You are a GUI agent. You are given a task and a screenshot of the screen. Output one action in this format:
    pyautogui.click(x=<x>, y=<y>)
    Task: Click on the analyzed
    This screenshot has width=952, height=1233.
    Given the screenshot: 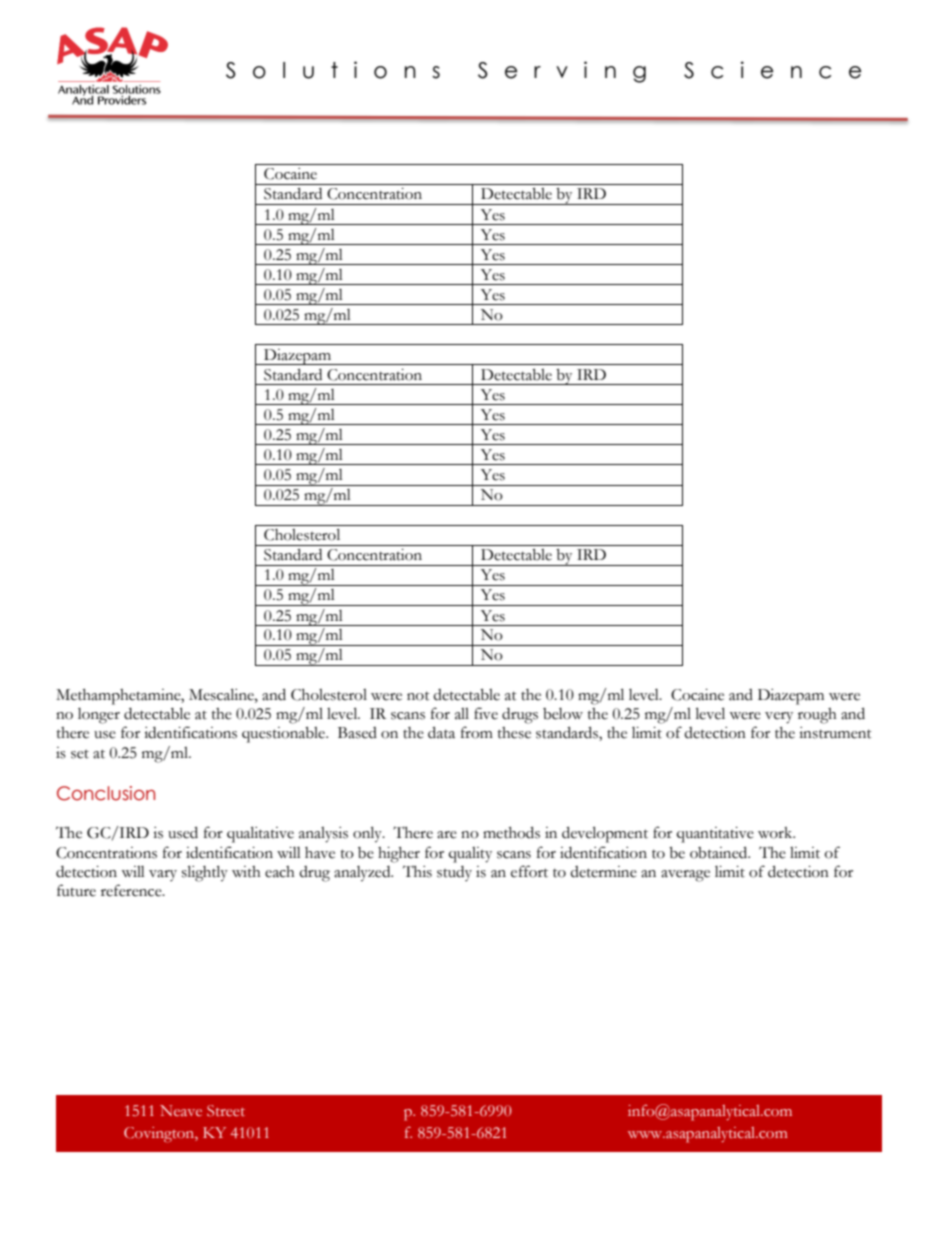 What is the action you would take?
    pyautogui.click(x=363, y=874)
